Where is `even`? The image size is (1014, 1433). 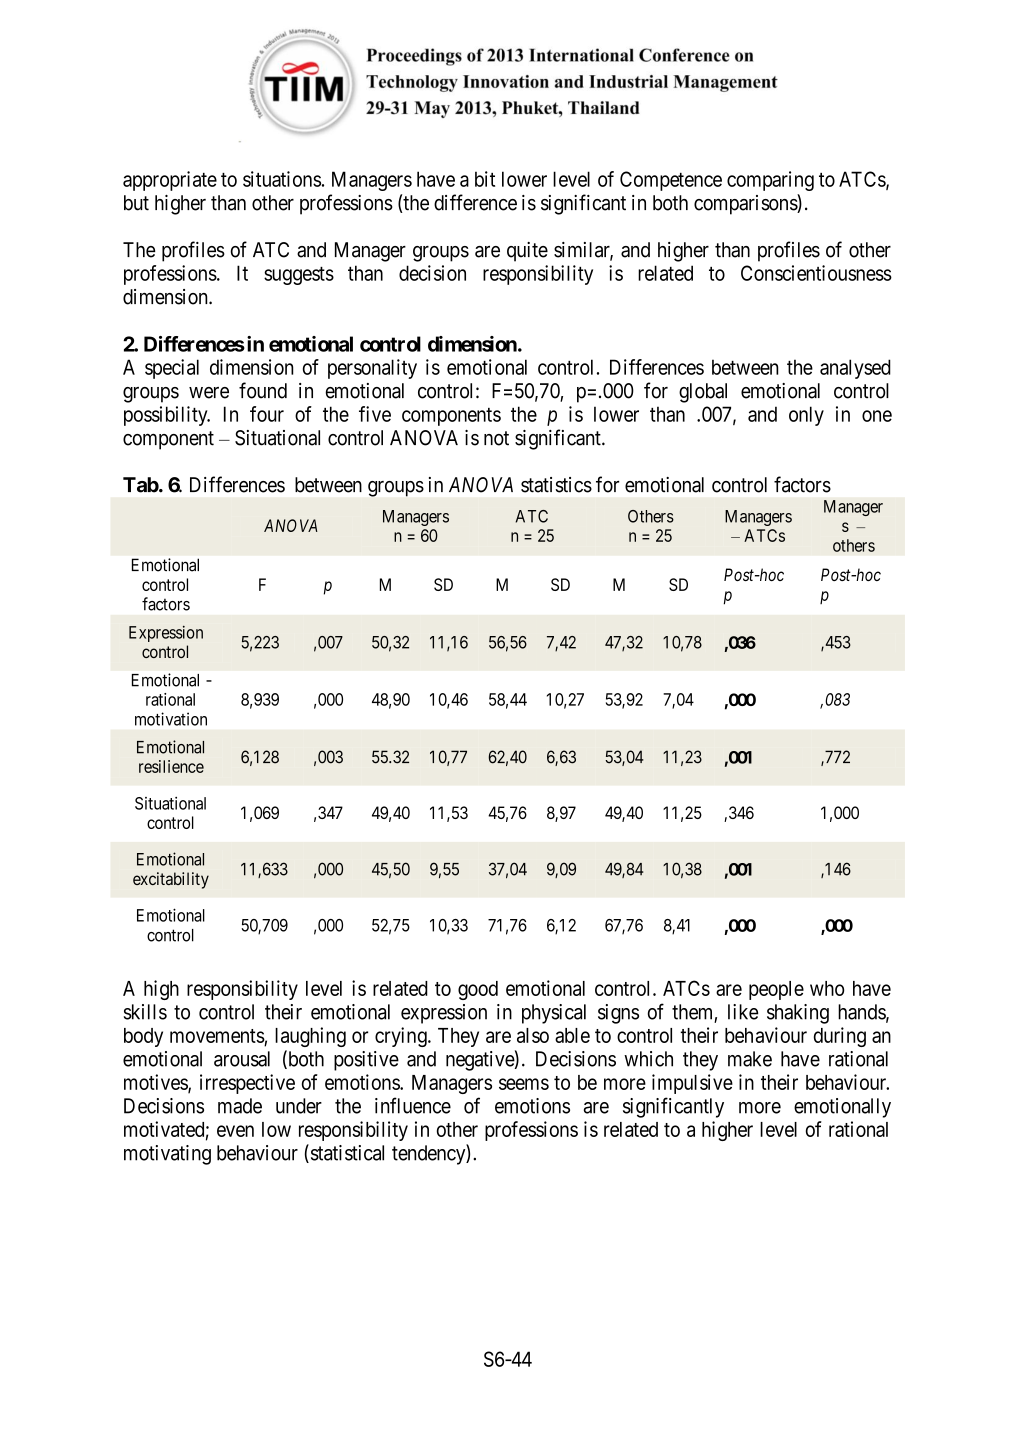
even is located at coordinates (235, 1131).
